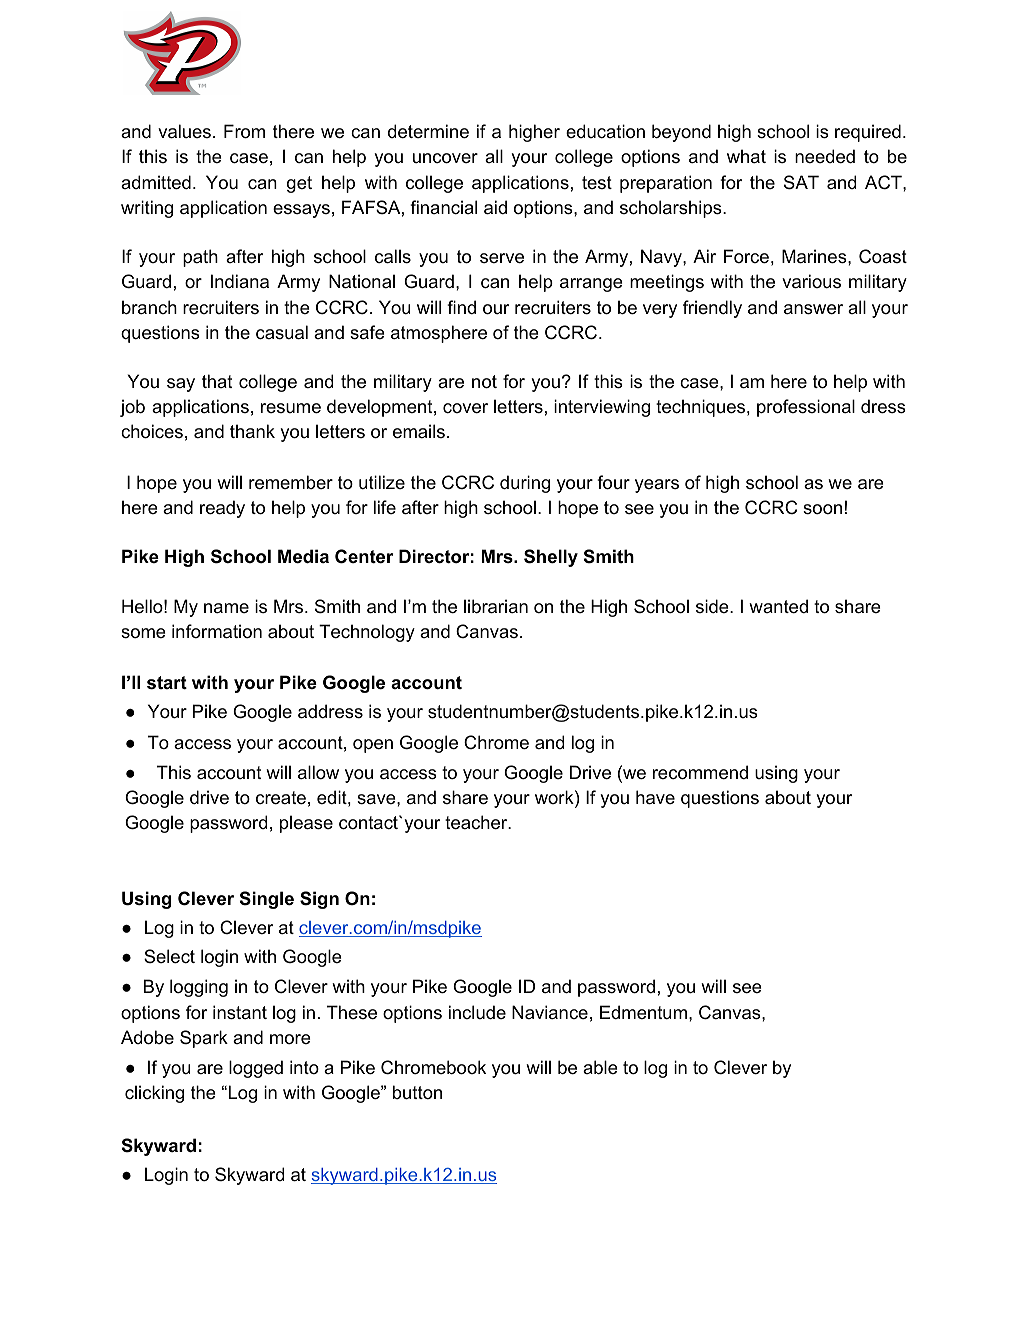 The height and width of the screenshot is (1332, 1029). What do you see at coordinates (477, 1012) in the screenshot?
I see `include` at bounding box center [477, 1012].
